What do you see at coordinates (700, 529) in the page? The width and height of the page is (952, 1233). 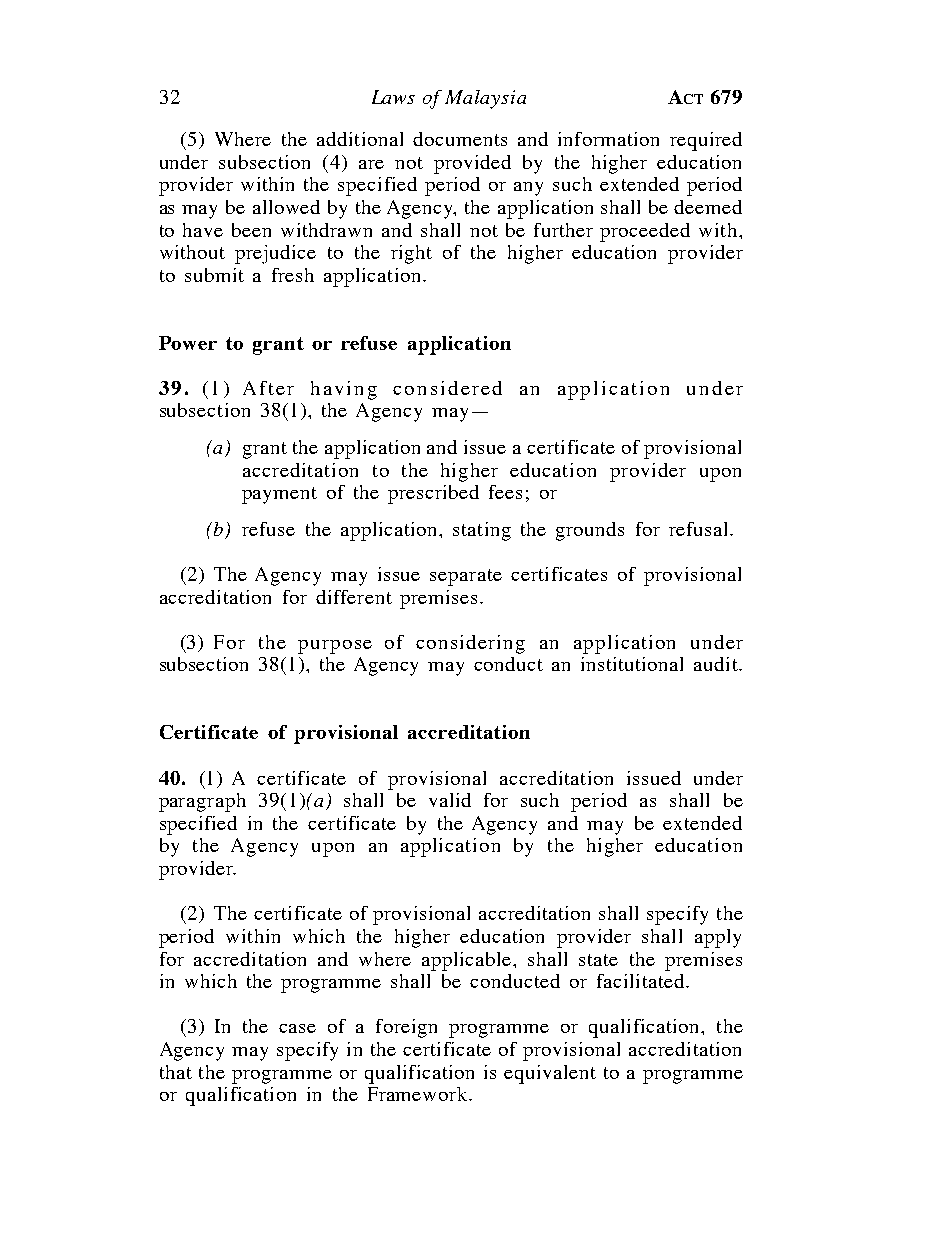 I see `refusal` at bounding box center [700, 529].
